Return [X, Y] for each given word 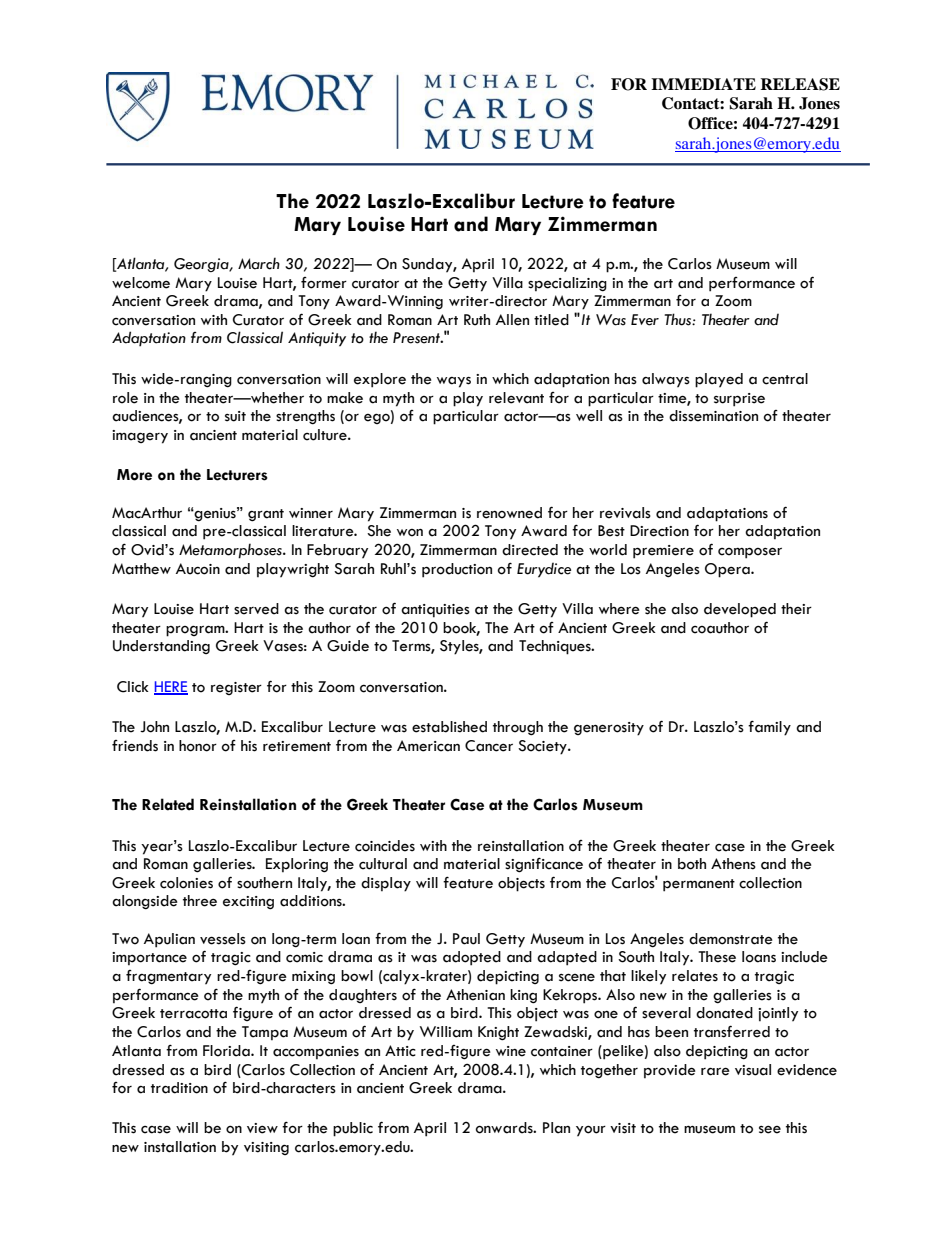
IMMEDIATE [703, 84]
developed [740, 610]
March [259, 263]
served [256, 609]
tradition [179, 1088]
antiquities [435, 611]
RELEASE [800, 84]
